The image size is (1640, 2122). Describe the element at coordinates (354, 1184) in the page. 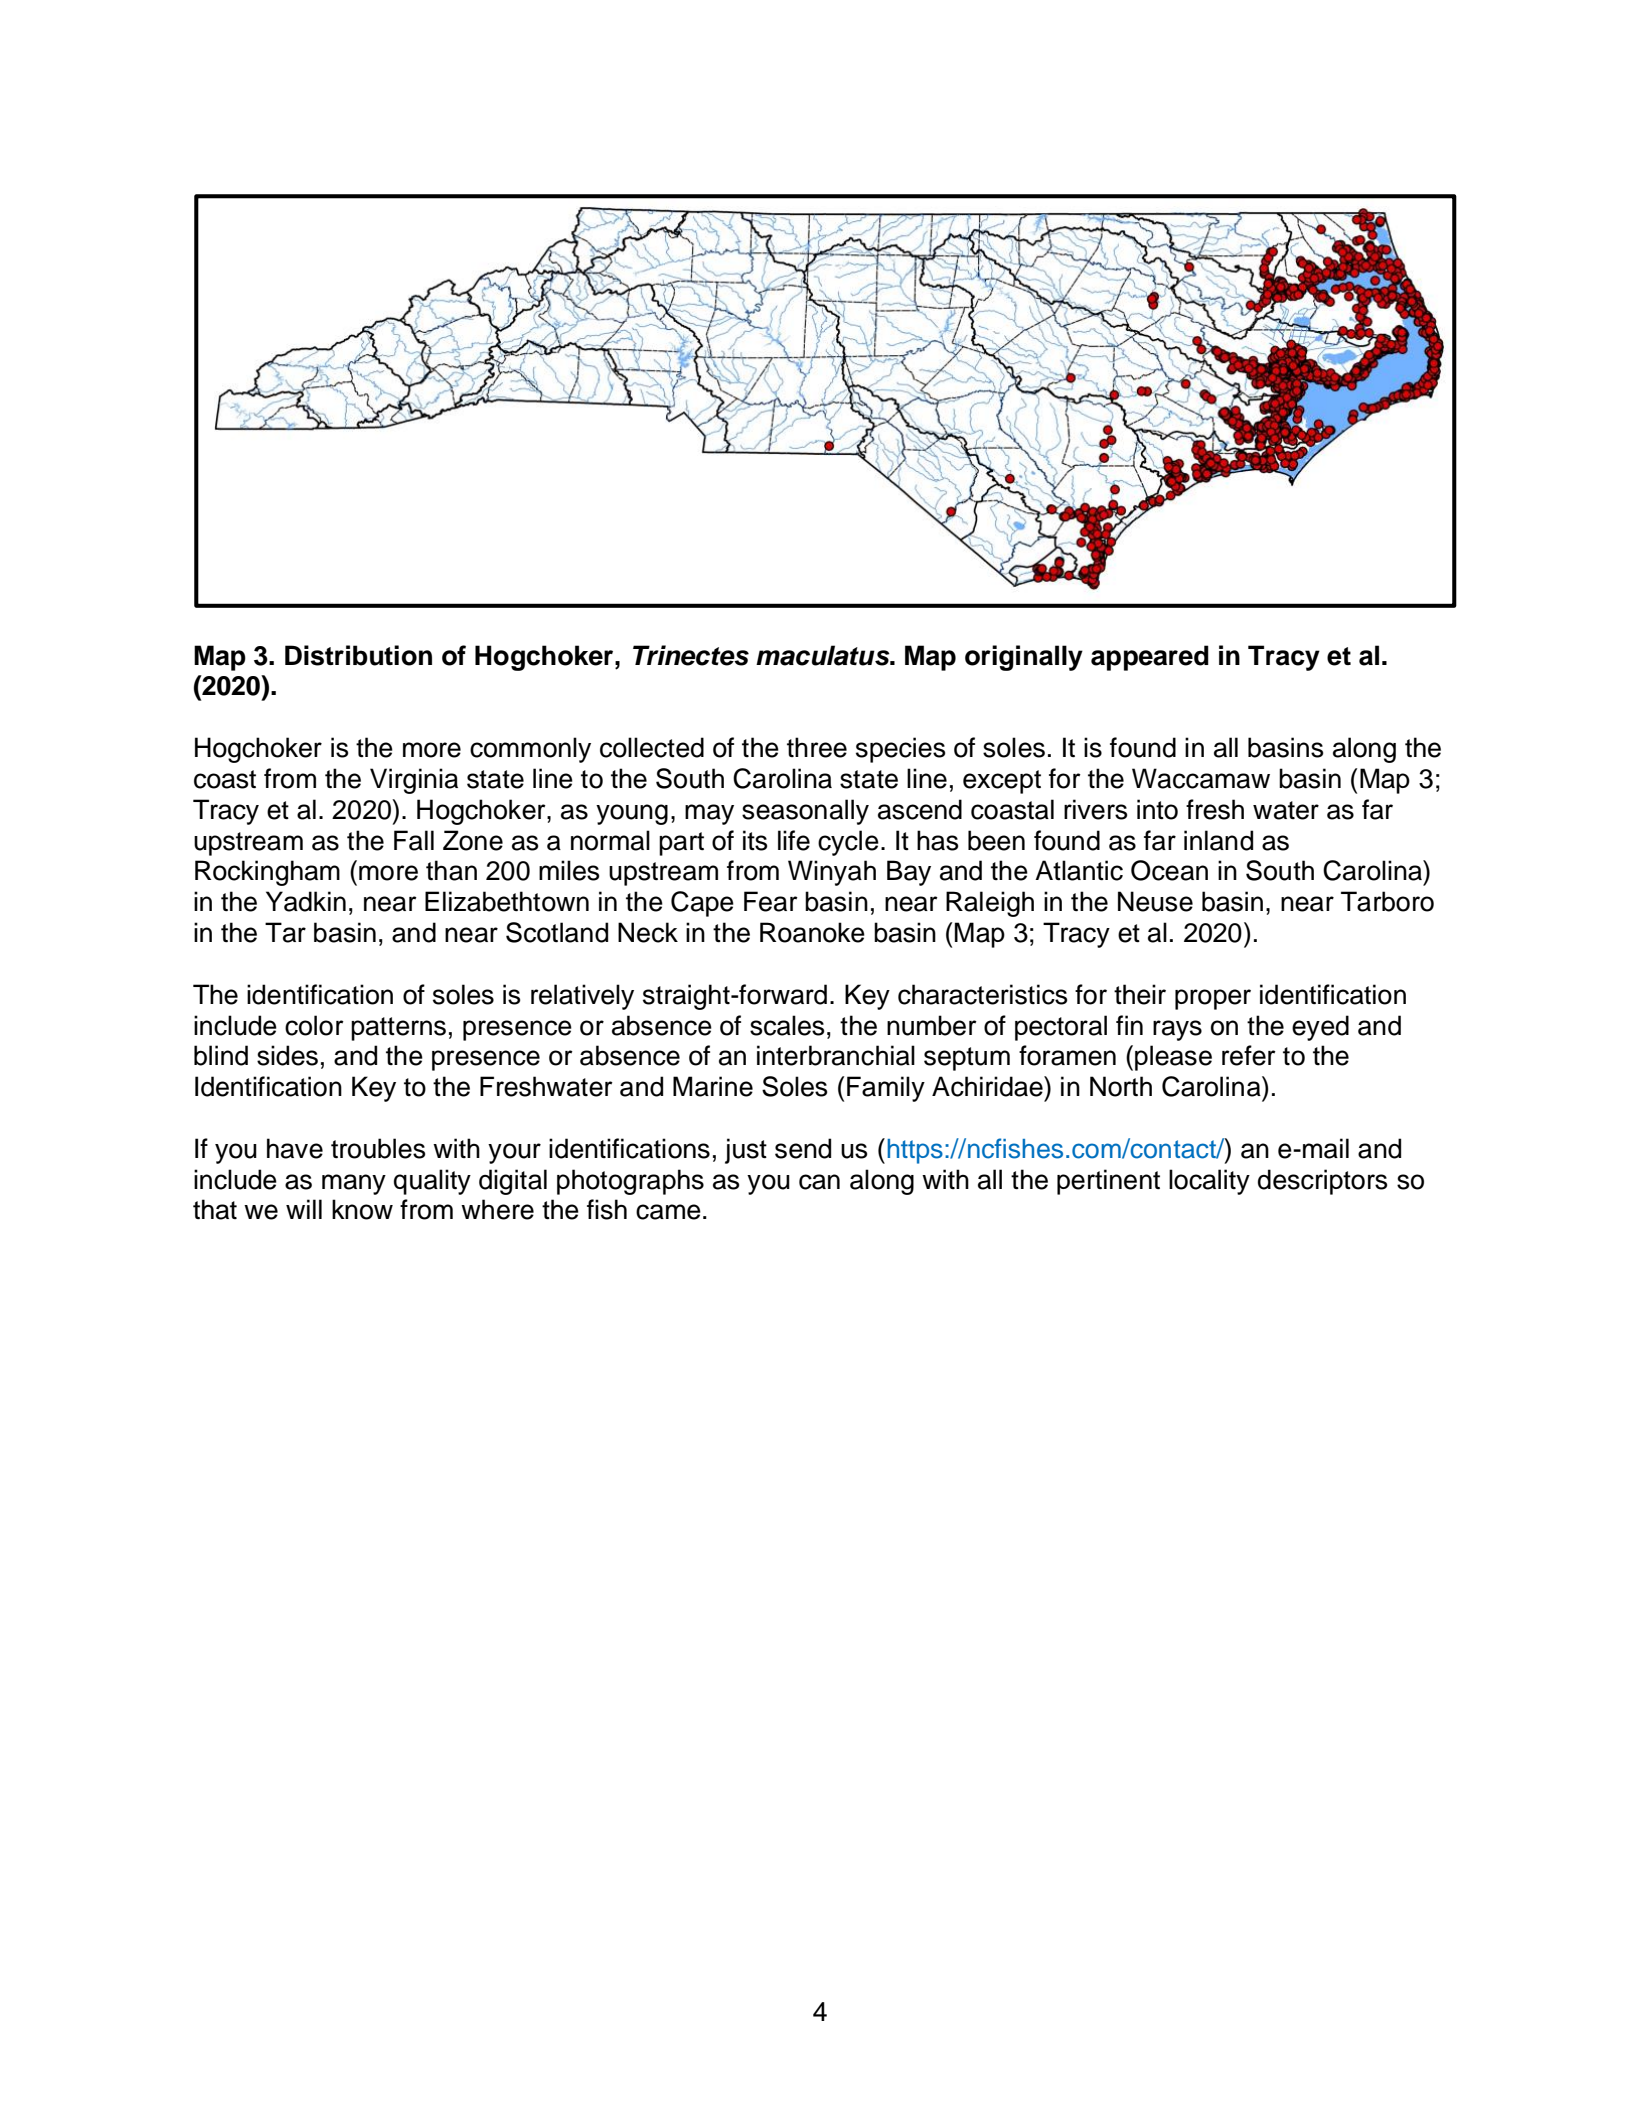

I see `many` at that location.
